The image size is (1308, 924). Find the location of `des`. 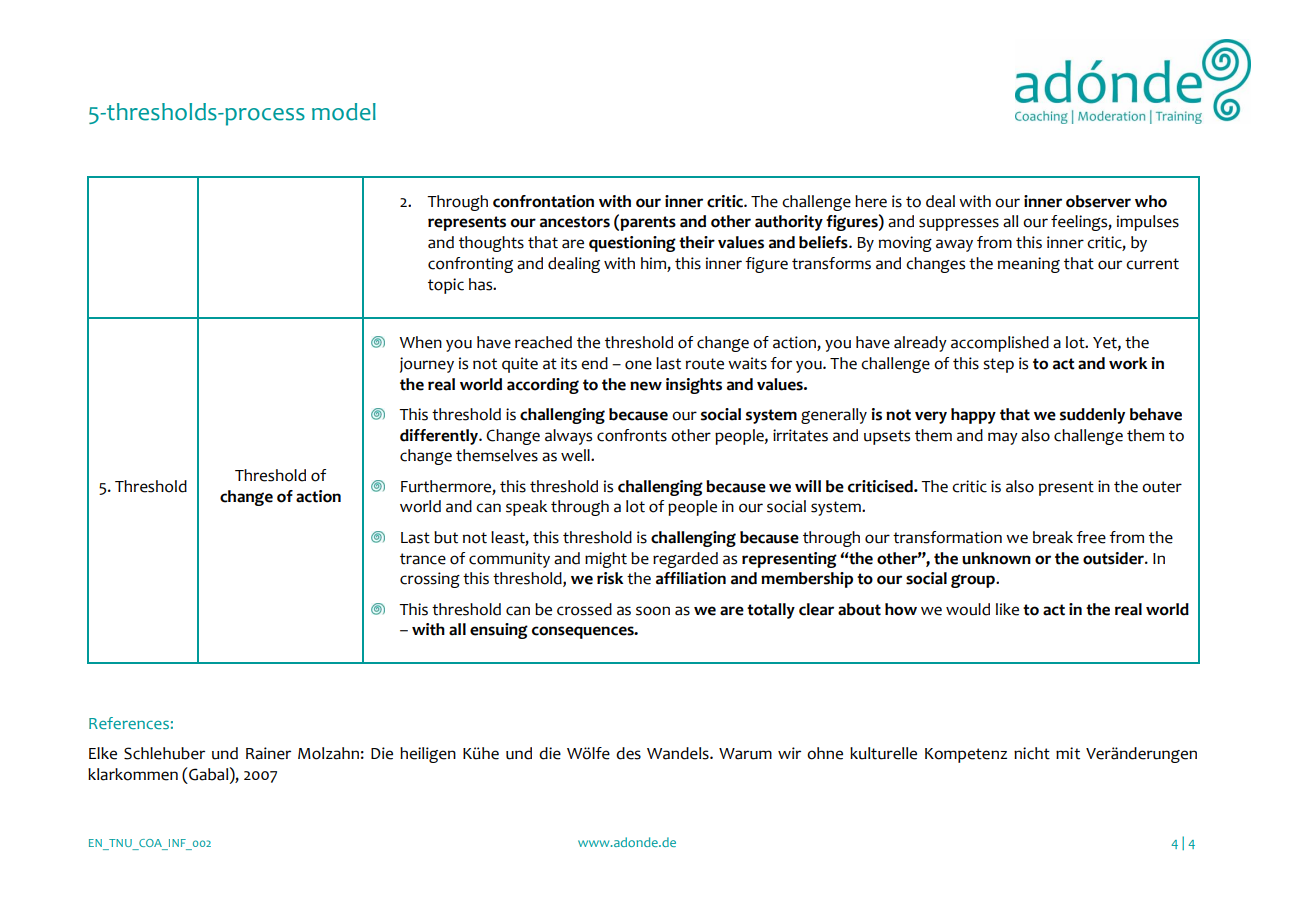

des is located at coordinates (628, 753).
